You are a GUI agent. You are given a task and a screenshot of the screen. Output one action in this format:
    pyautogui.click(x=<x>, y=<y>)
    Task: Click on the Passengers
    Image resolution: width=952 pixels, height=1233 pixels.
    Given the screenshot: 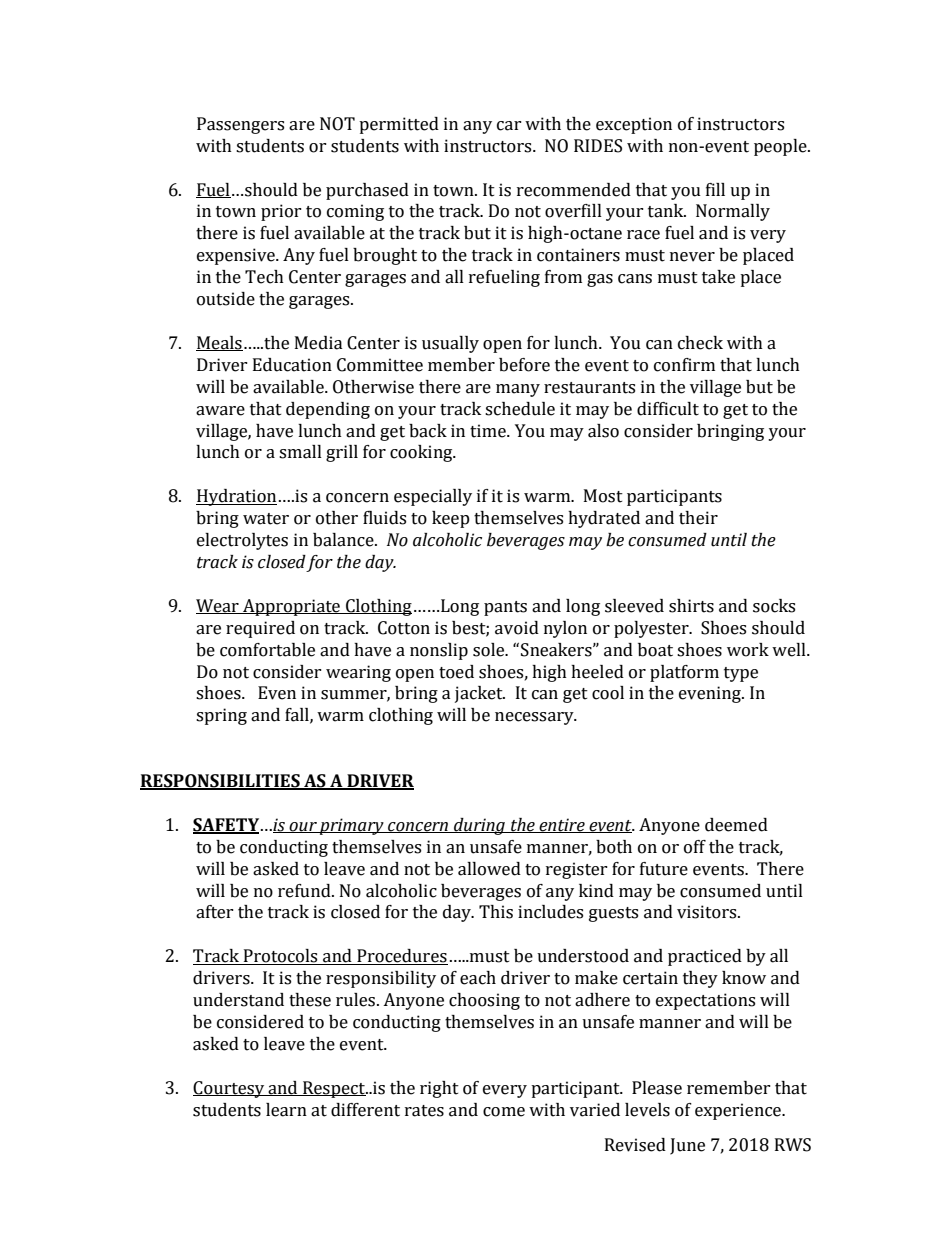 What is the action you would take?
    pyautogui.click(x=240, y=125)
